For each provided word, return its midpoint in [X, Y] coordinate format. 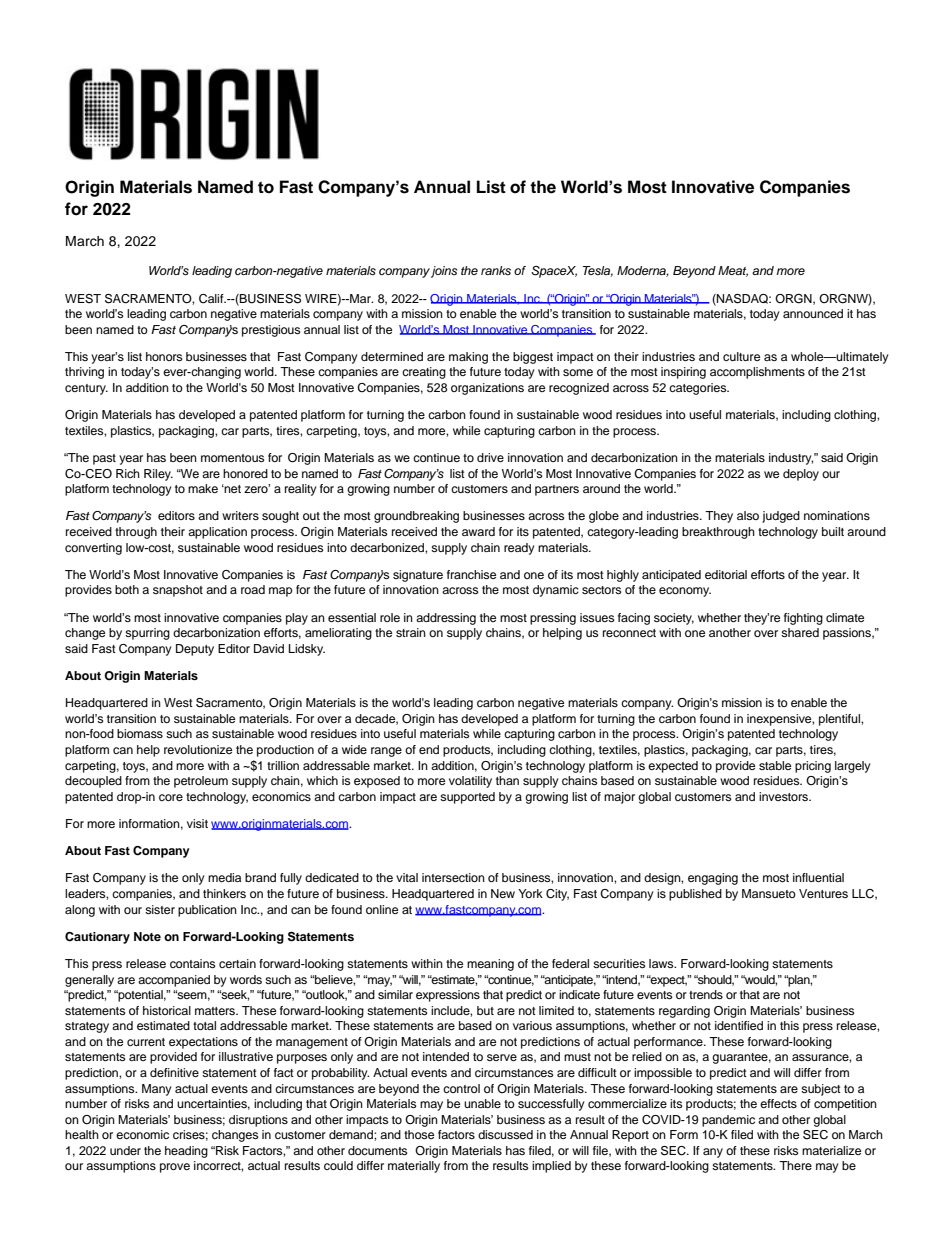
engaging [713, 879]
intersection [453, 877]
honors [164, 356]
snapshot [178, 591]
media [224, 877]
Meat [733, 271]
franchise [471, 574]
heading [186, 1152]
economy [685, 592]
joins [444, 272]
